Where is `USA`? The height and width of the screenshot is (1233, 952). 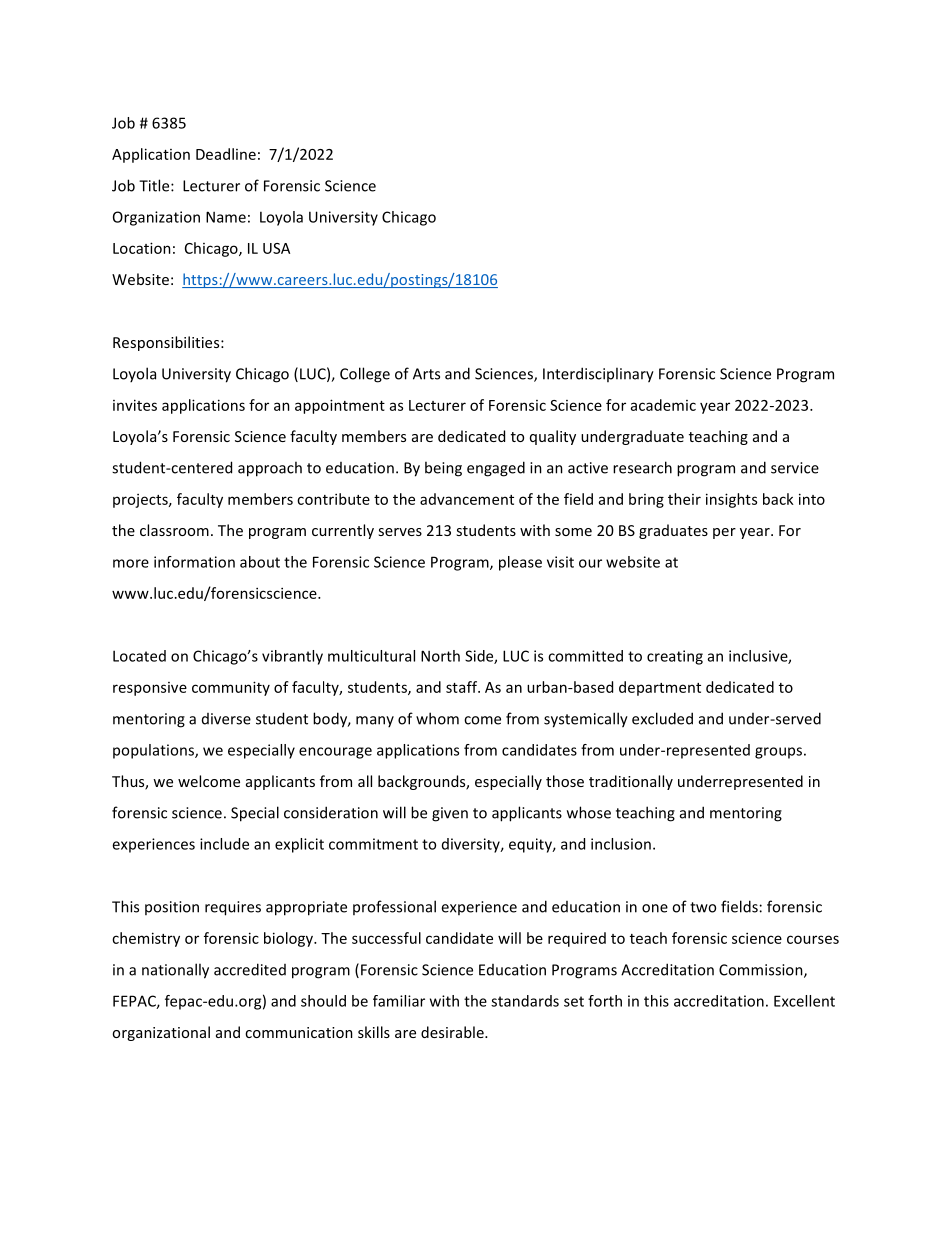 USA is located at coordinates (276, 248).
